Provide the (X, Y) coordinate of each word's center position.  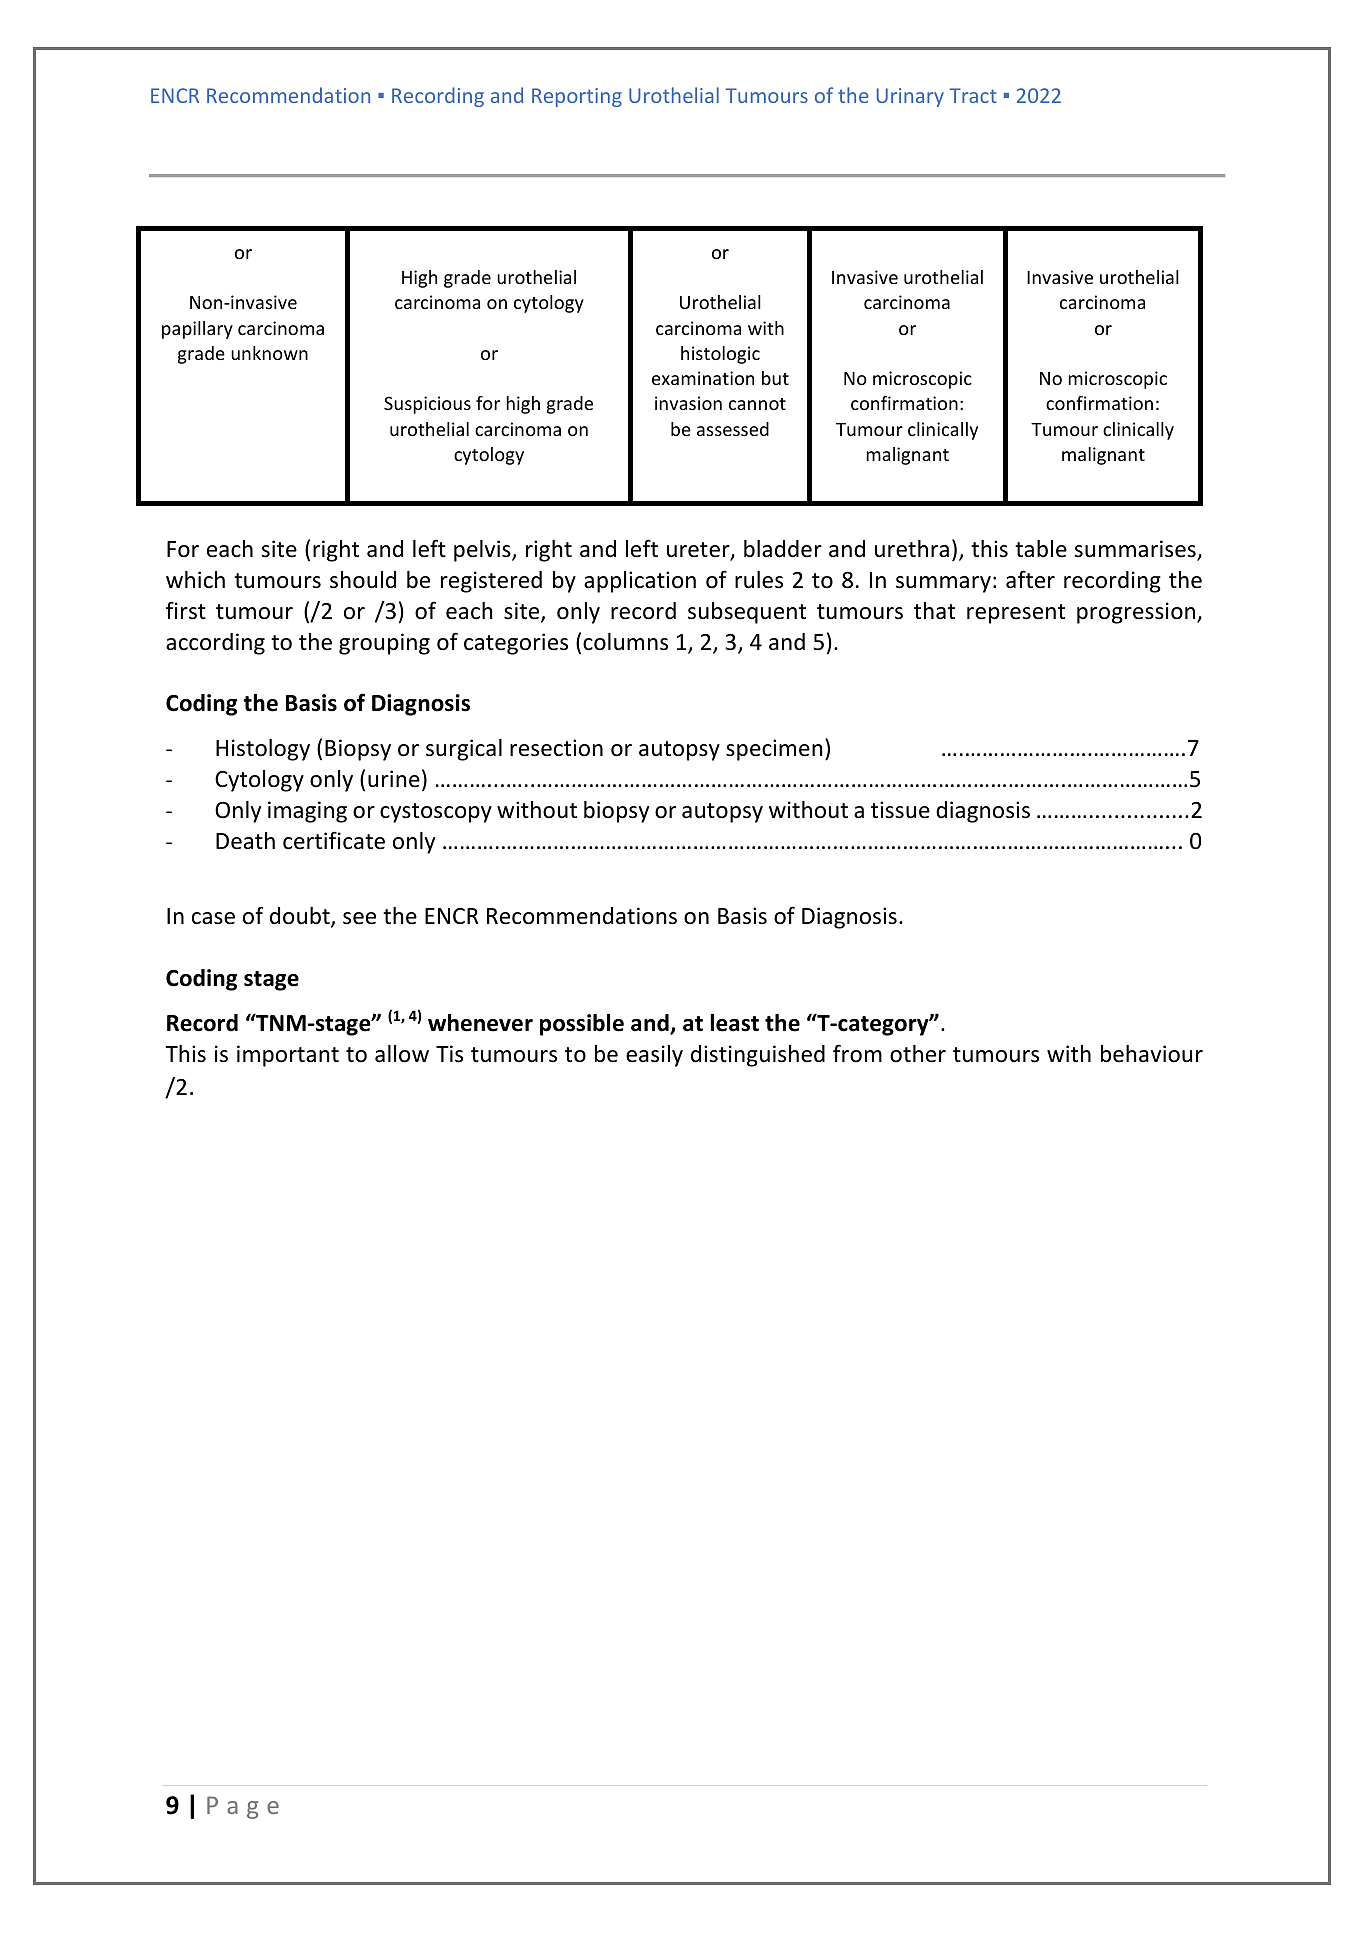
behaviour (1152, 1054)
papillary (197, 330)
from (857, 1053)
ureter (699, 551)
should (363, 580)
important (288, 1056)
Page (243, 1807)
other (918, 1054)
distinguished (758, 1056)
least (734, 1023)
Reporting (577, 97)
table (1041, 549)
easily (654, 1056)
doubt (301, 917)
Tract (973, 95)
